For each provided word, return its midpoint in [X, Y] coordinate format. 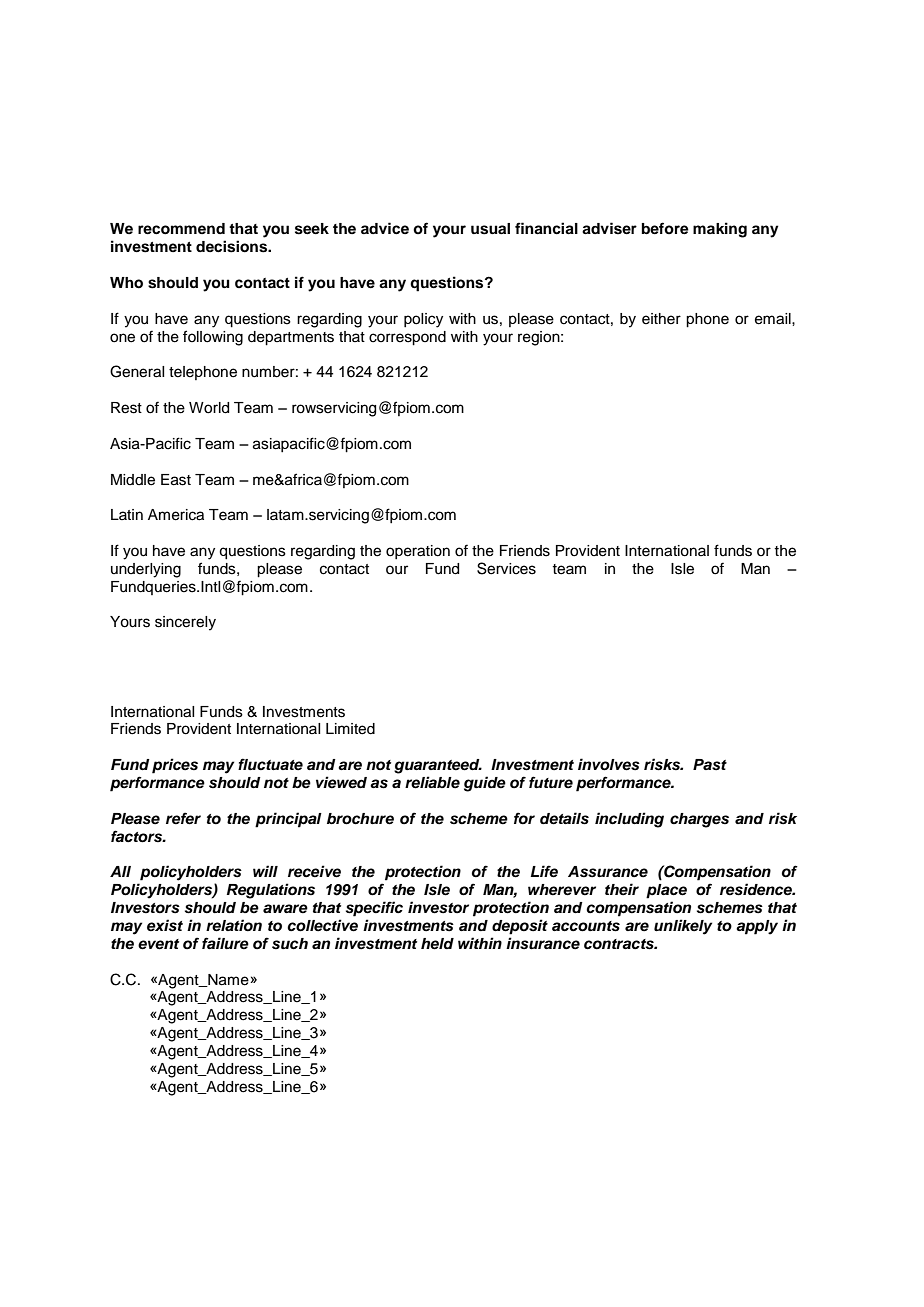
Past [710, 765]
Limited [350, 729]
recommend [181, 229]
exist [165, 925]
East [176, 480]
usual [490, 229]
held [437, 944]
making [720, 230]
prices [175, 766]
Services [506, 568]
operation [418, 552]
